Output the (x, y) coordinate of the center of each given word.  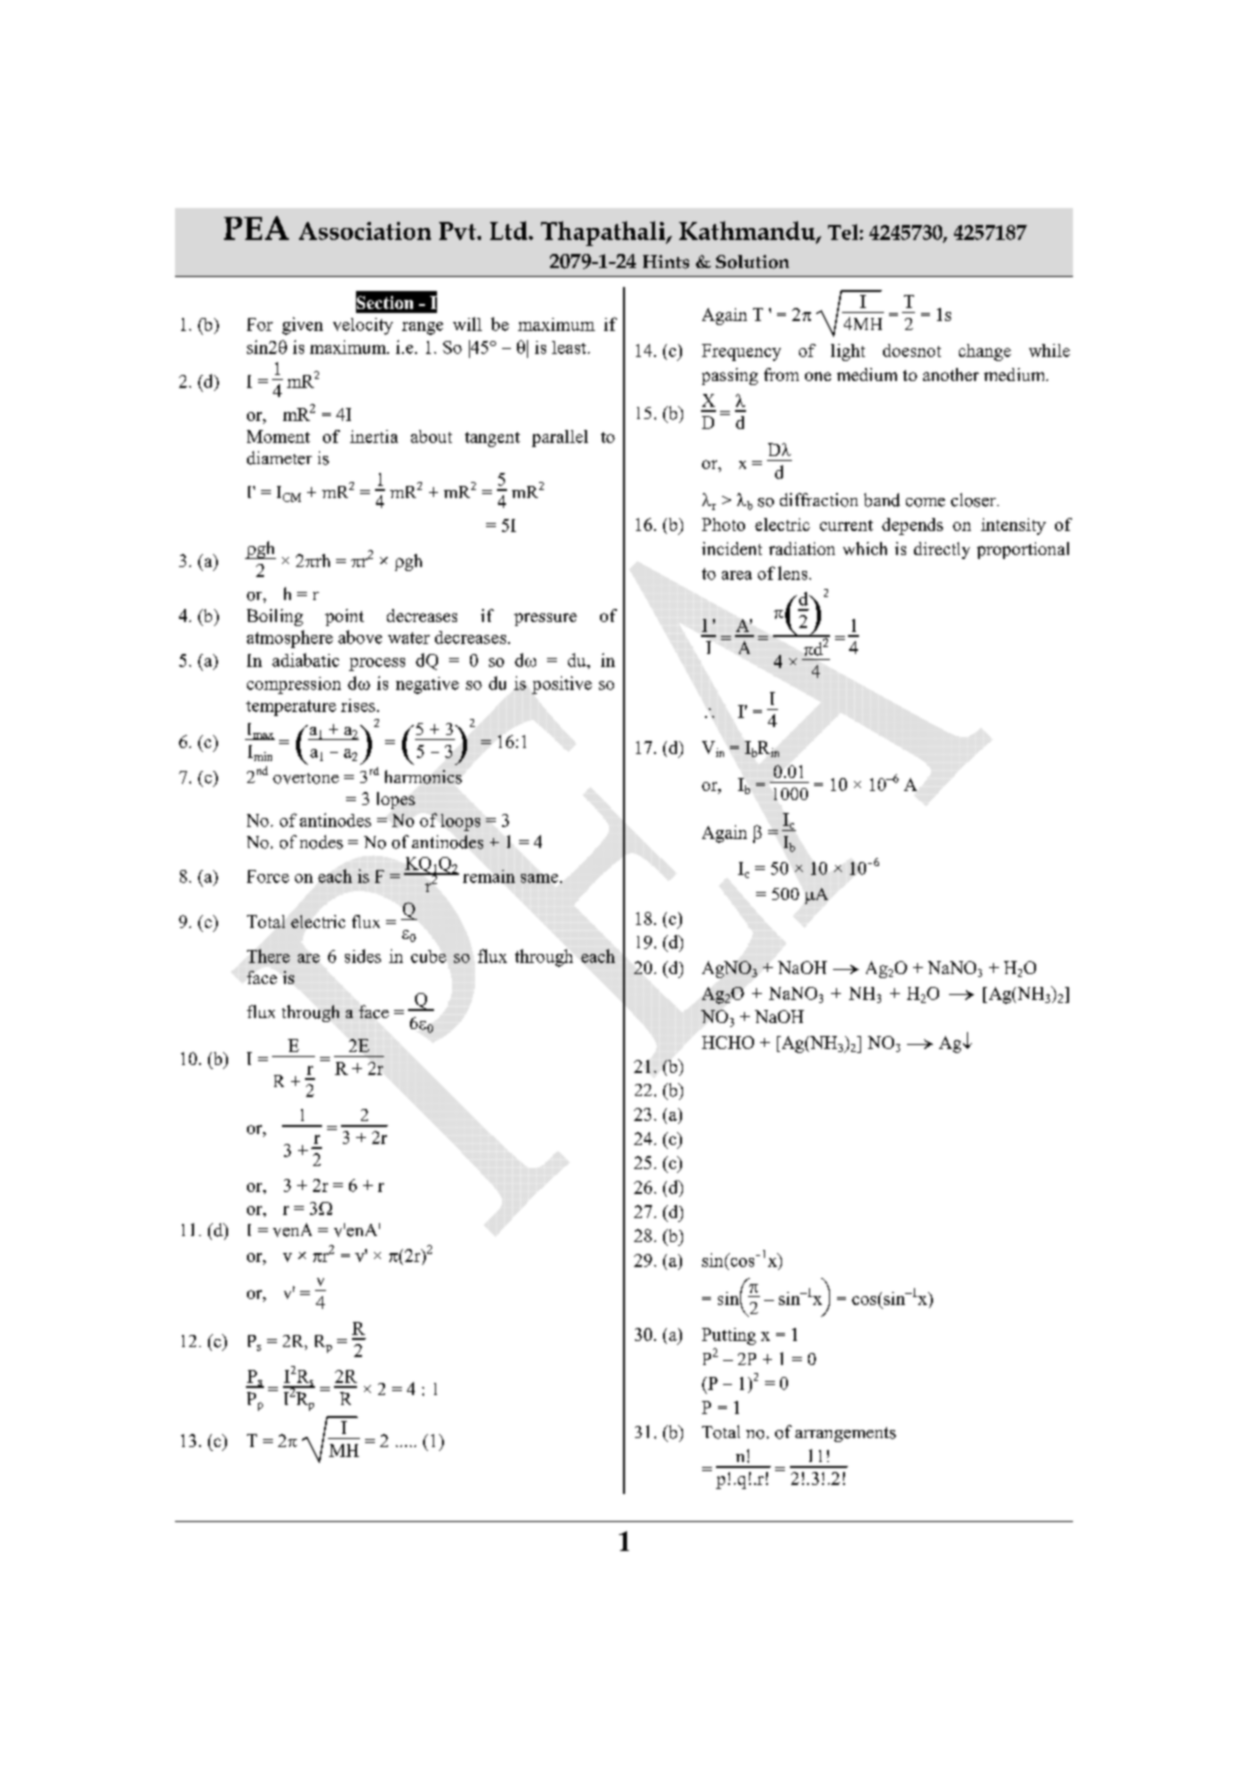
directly (942, 550)
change (985, 352)
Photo (723, 524)
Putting (729, 1336)
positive (562, 685)
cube (428, 956)
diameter (279, 458)
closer (974, 500)
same (541, 878)
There (268, 956)
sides (363, 956)
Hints (666, 262)
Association (365, 231)
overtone (306, 778)
